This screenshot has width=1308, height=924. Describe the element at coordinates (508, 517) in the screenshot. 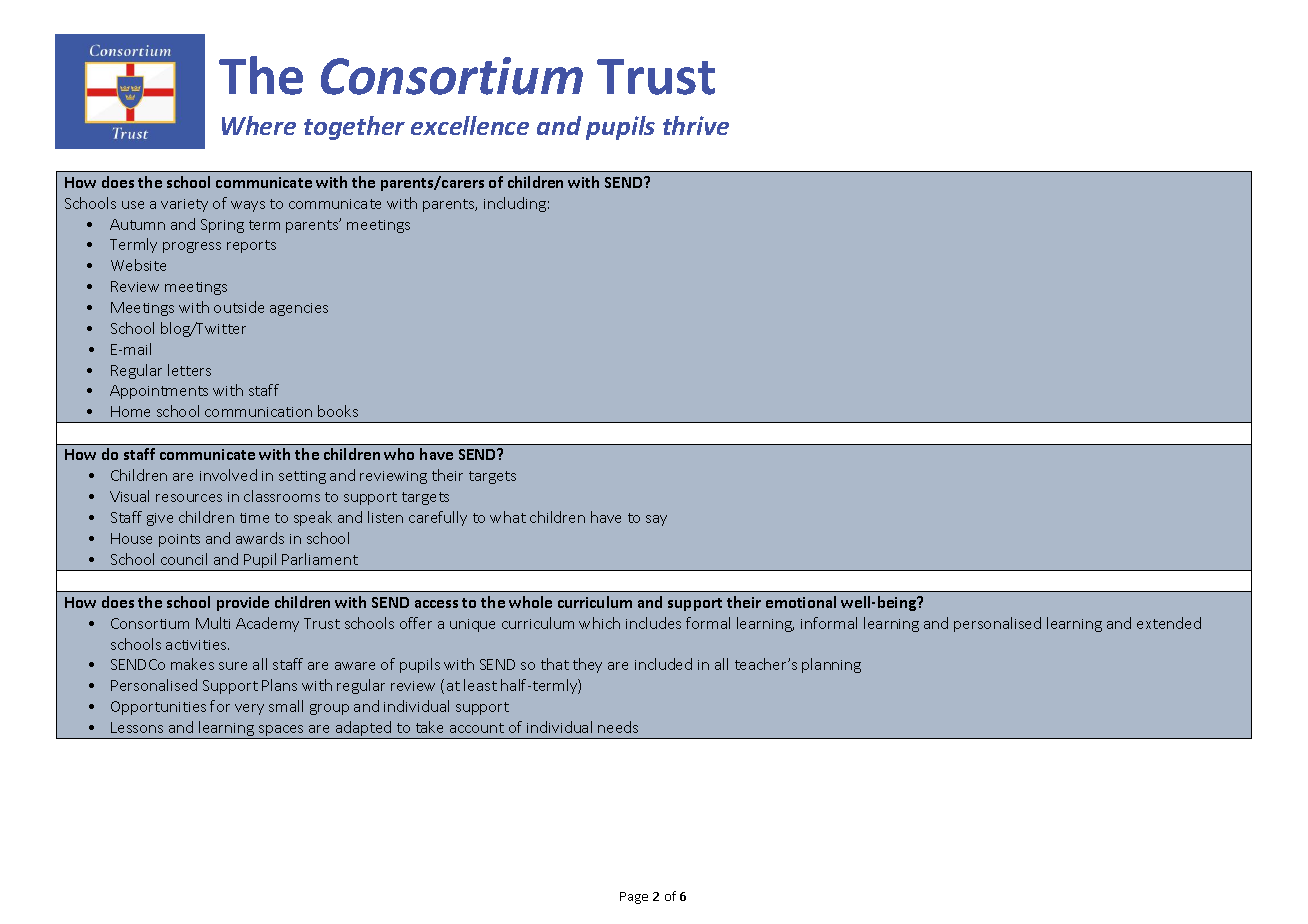

I see `what` at that location.
